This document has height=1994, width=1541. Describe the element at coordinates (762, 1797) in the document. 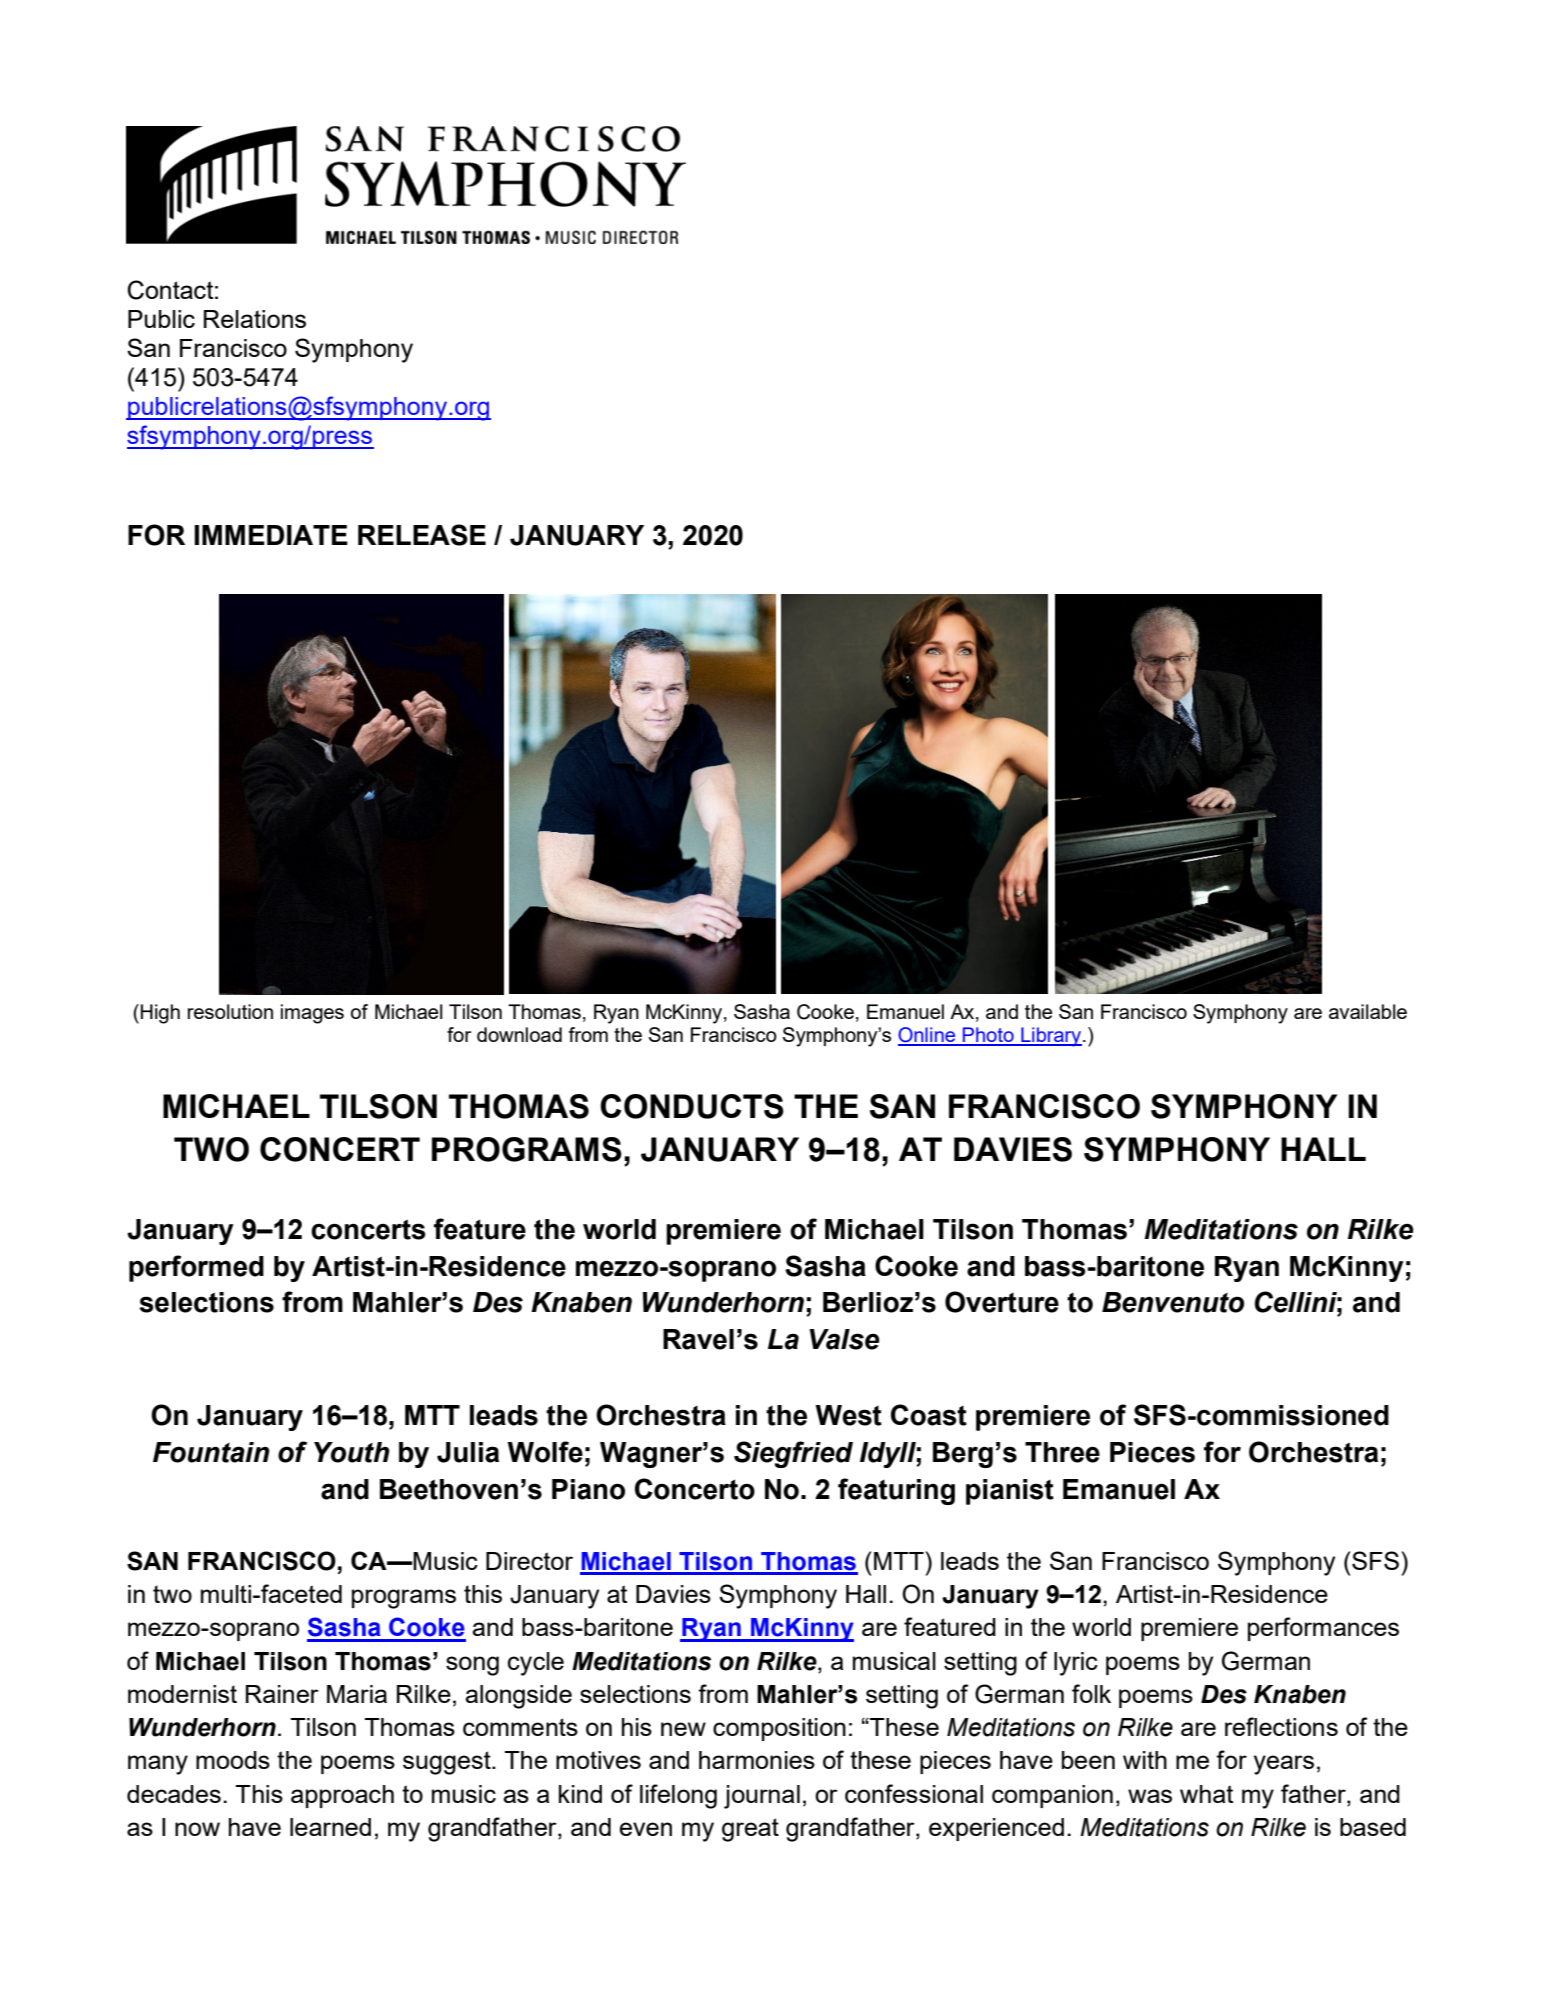

I see `journal` at that location.
